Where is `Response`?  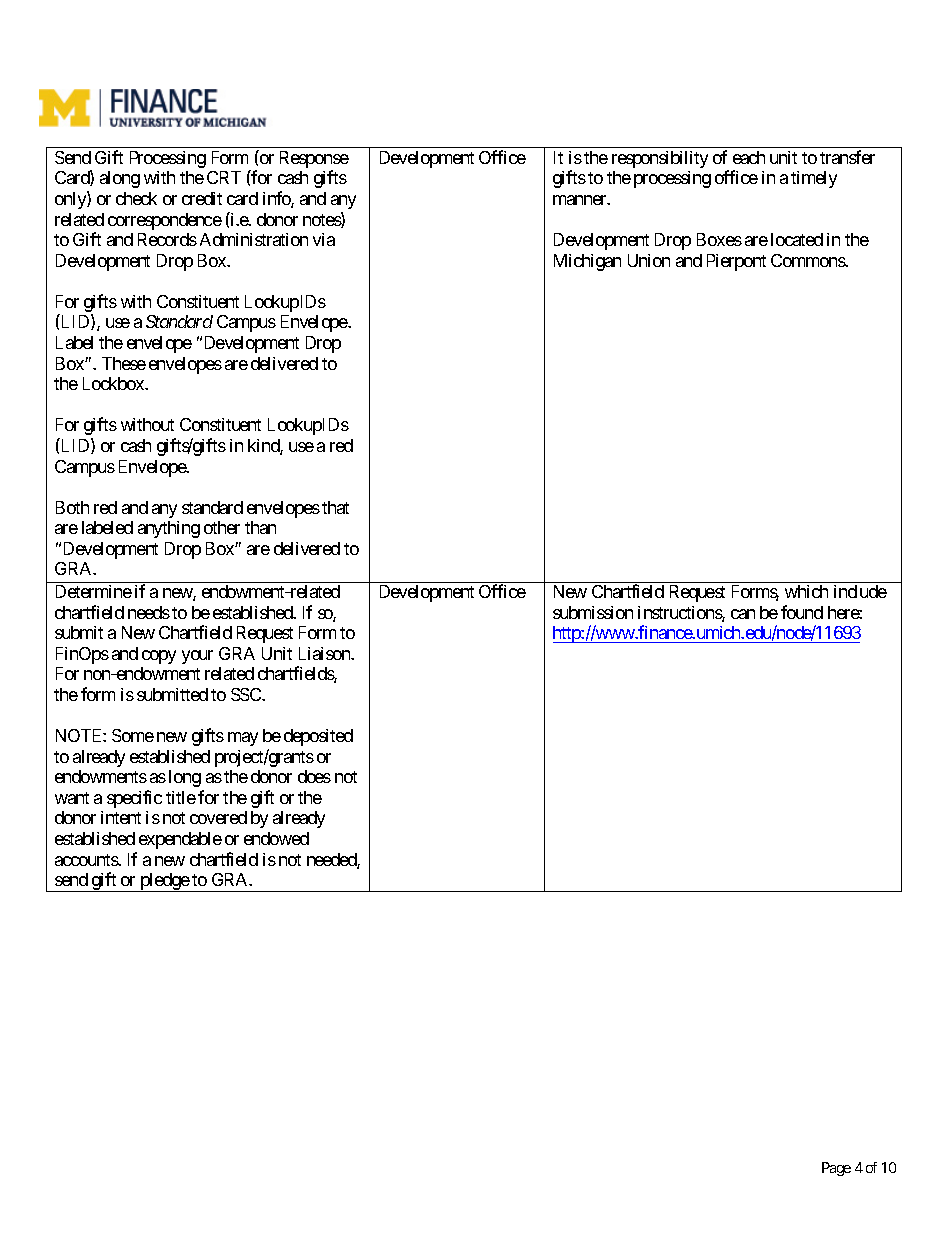
Response is located at coordinates (314, 161).
